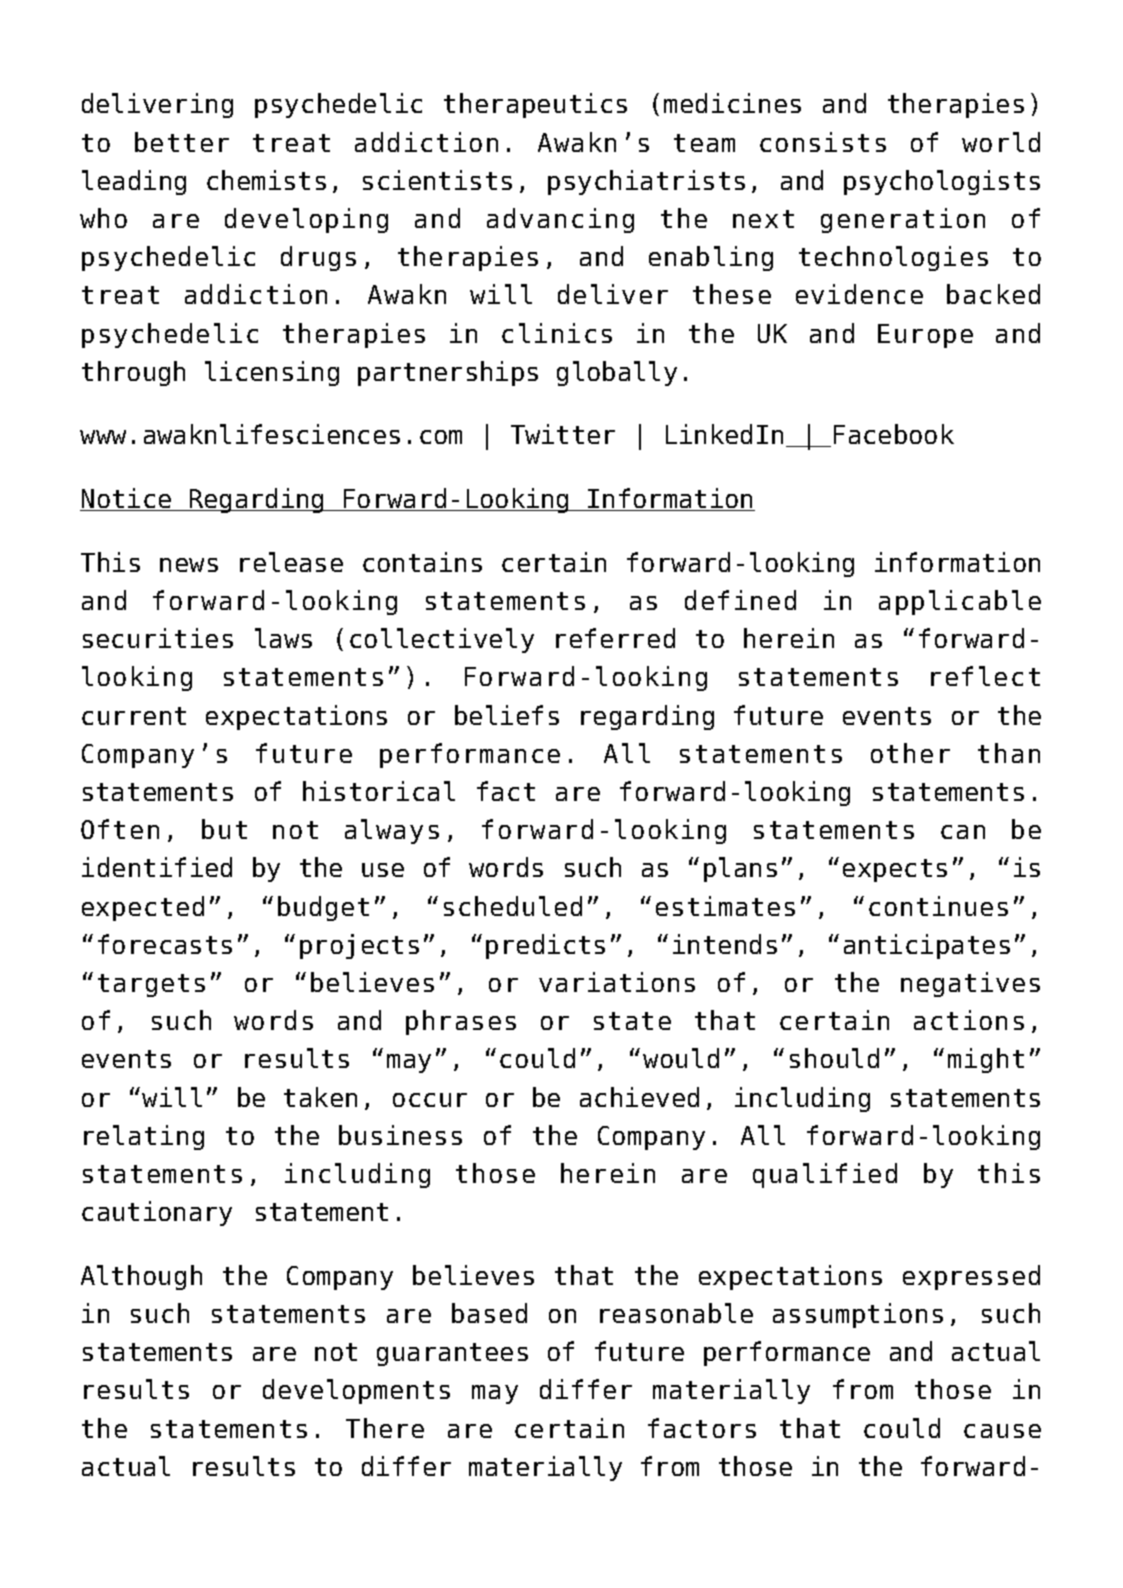 Image resolution: width=1123 pixels, height=1588 pixels. I want to click on developments, so click(356, 1391).
